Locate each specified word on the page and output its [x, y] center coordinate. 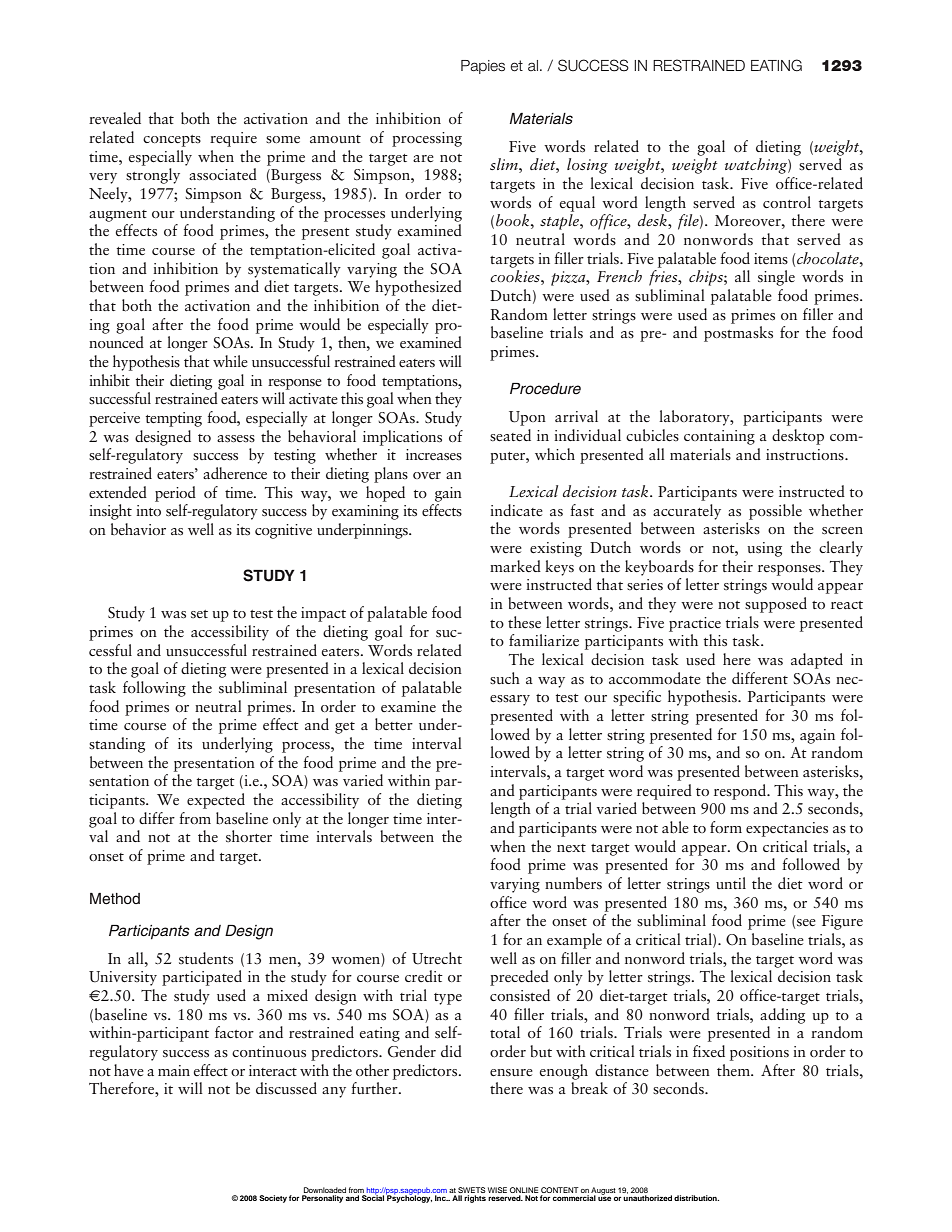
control [787, 202]
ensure [511, 1072]
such [505, 678]
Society [273, 1199]
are [423, 158]
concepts [172, 141]
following [154, 689]
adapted [817, 661]
